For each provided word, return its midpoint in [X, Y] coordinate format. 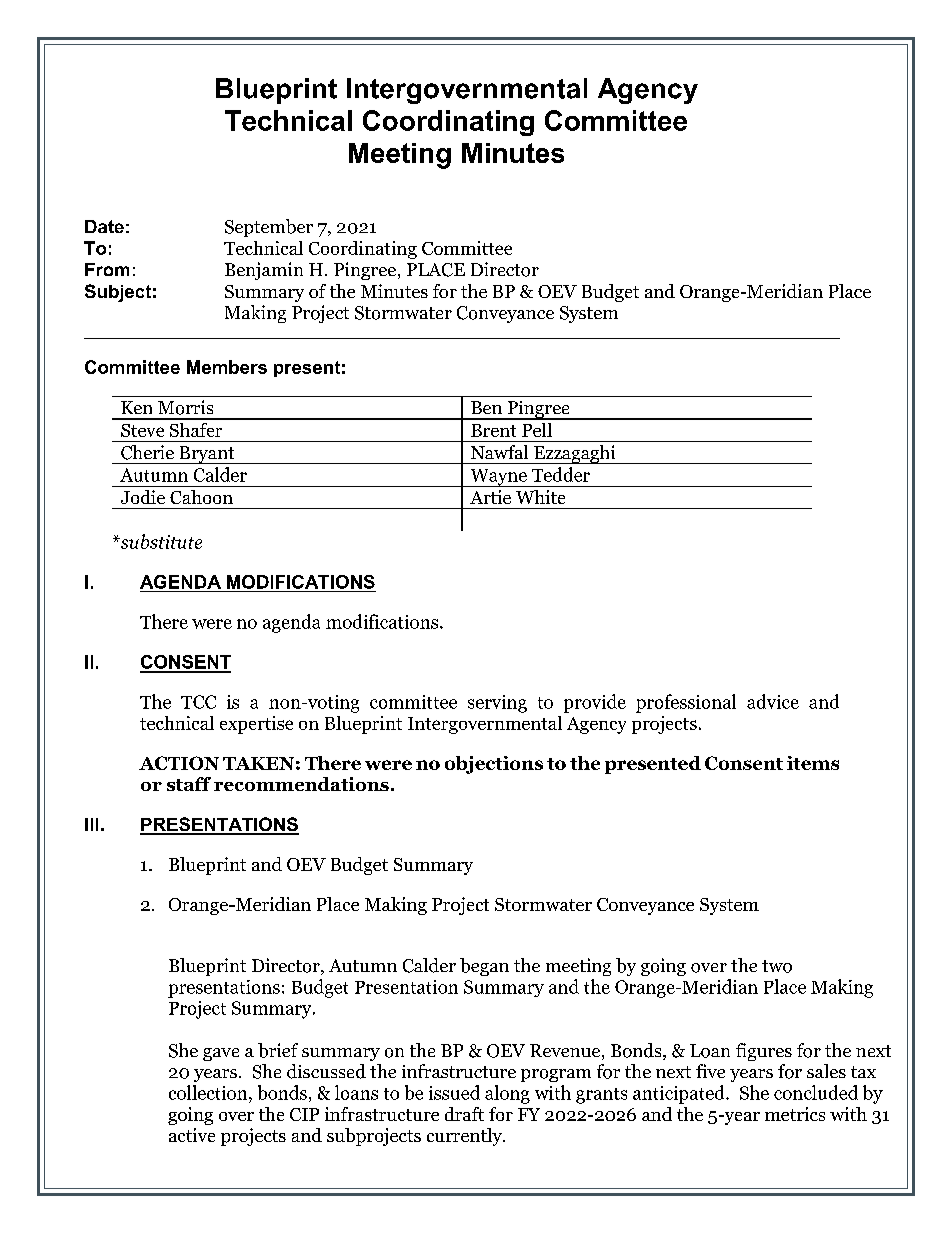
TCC [198, 702]
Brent [493, 430]
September [269, 228]
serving [497, 704]
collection [209, 1092]
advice [773, 701]
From [107, 269]
